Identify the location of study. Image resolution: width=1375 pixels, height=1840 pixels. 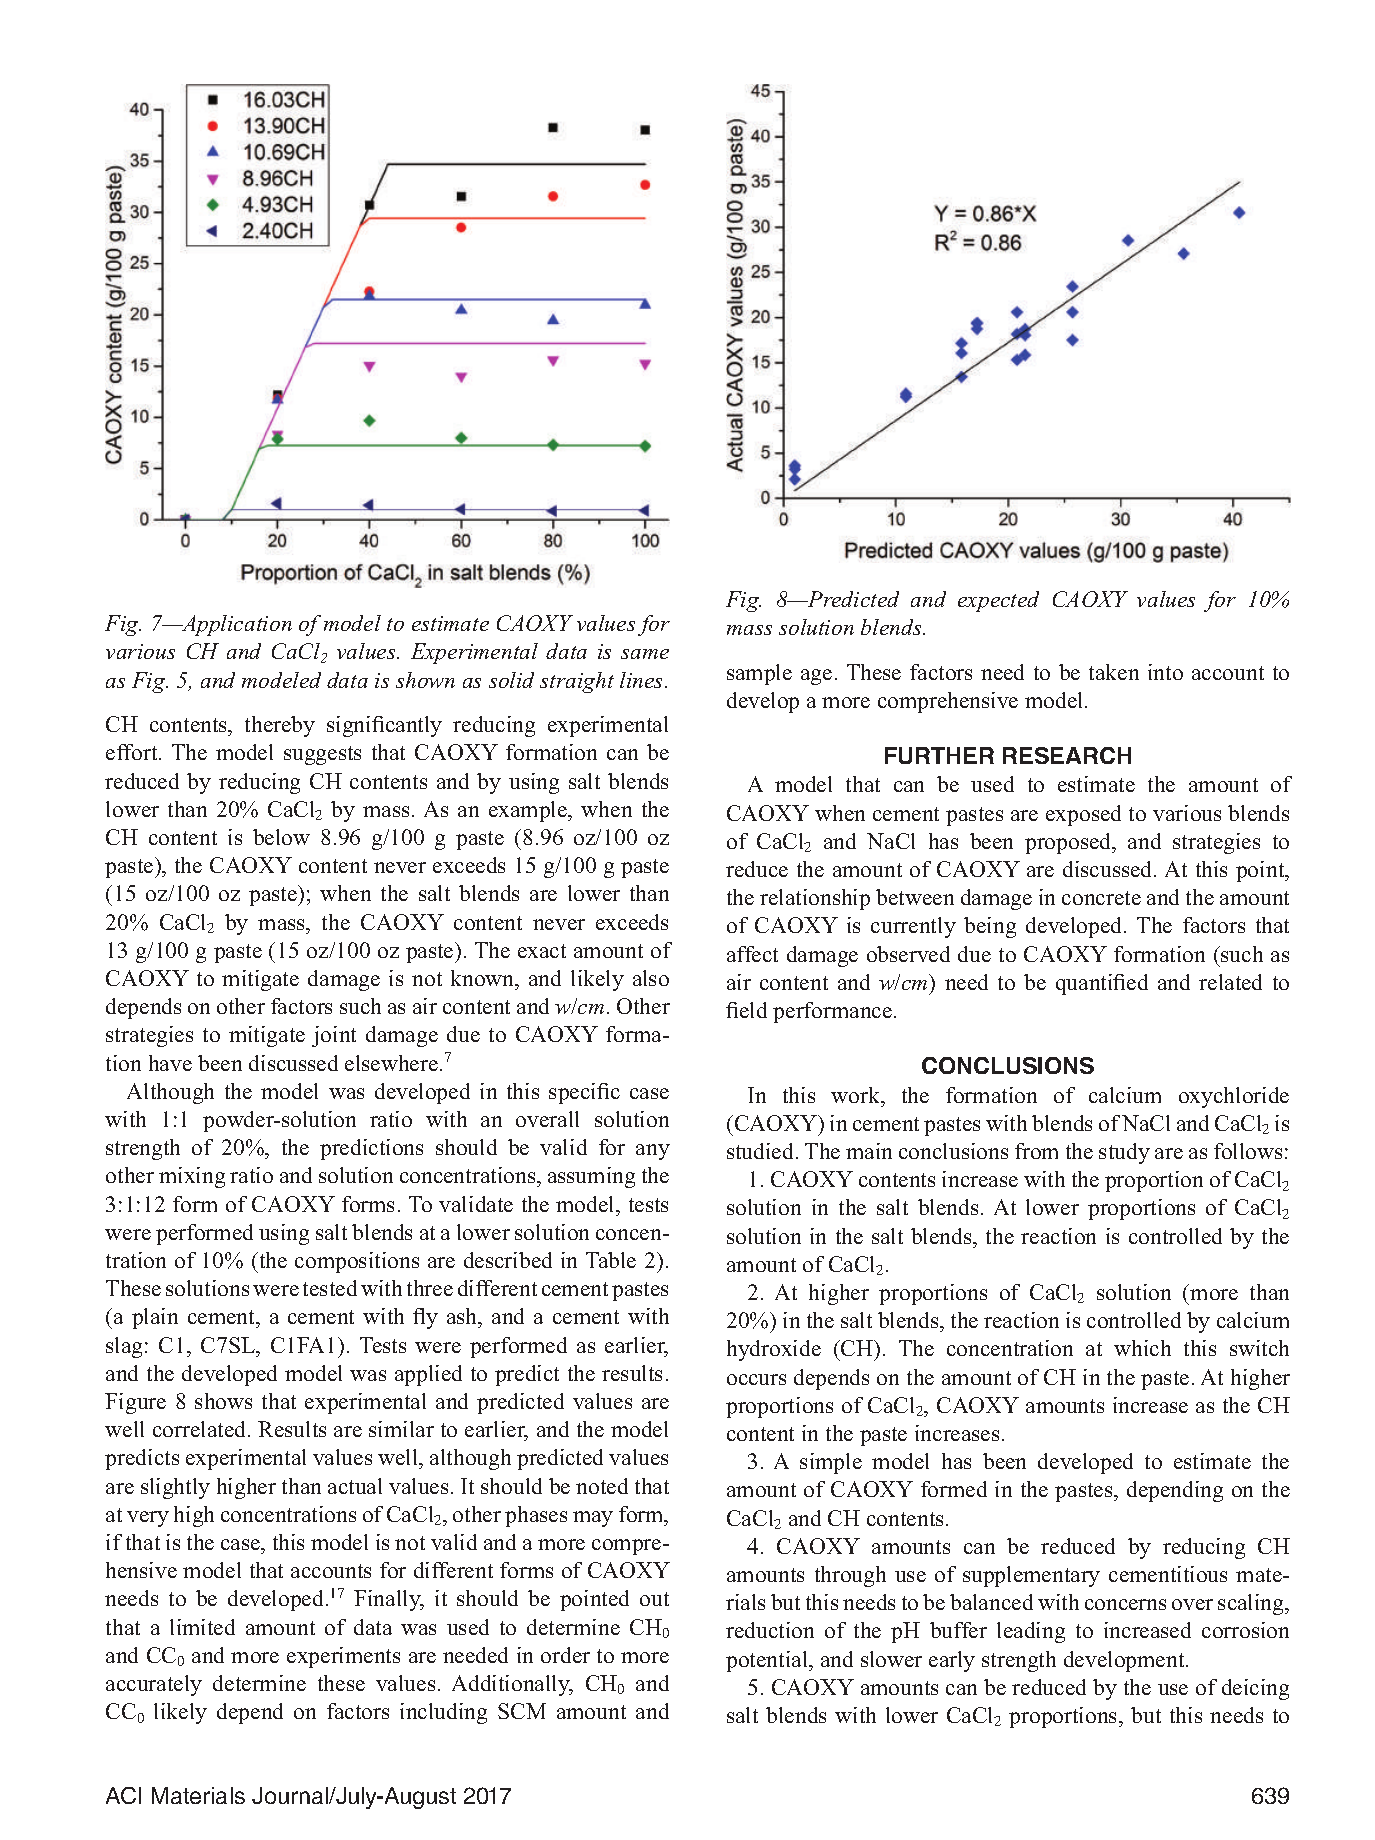
(1124, 1153).
